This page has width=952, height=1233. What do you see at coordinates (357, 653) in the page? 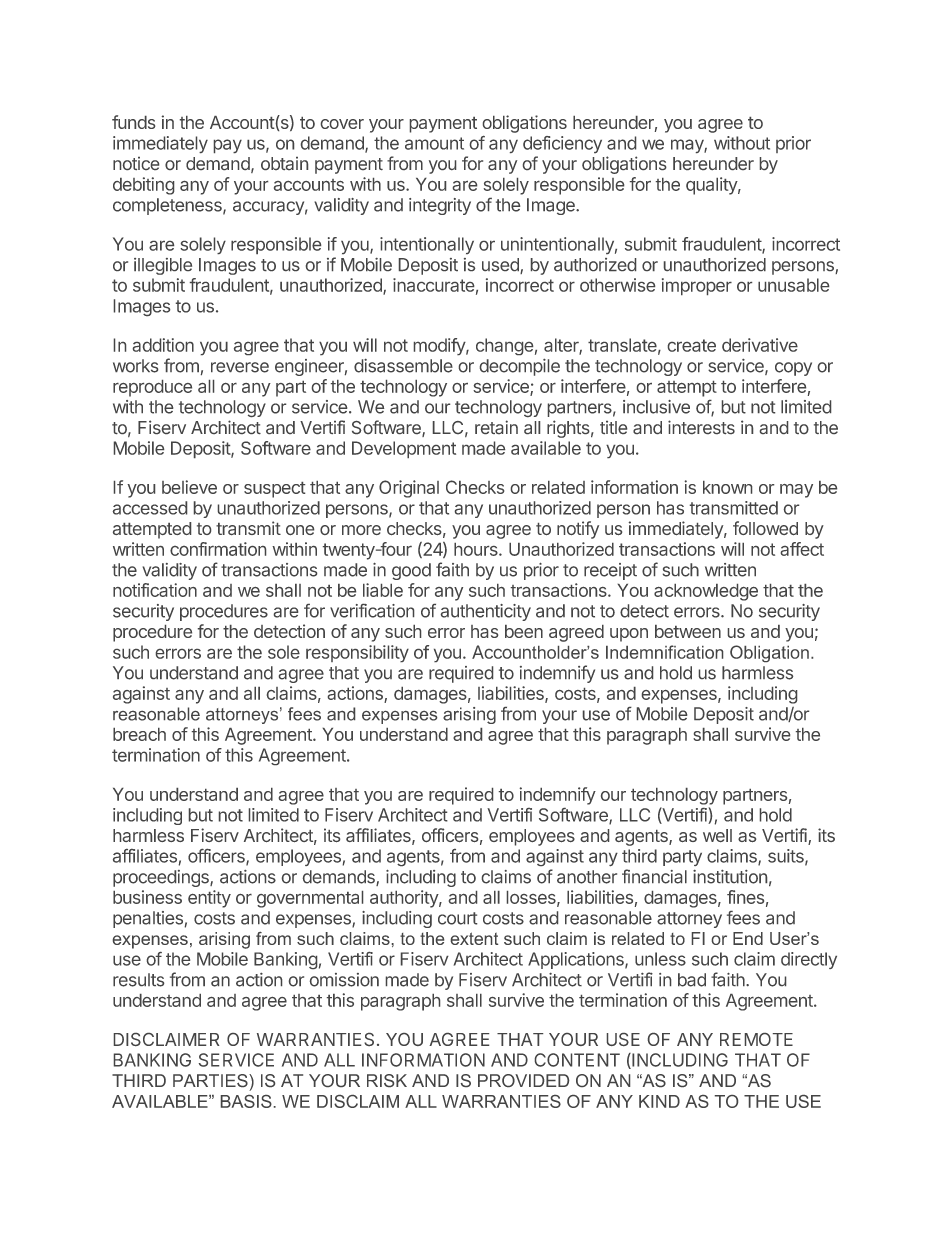
I see `responsibility` at bounding box center [357, 653].
